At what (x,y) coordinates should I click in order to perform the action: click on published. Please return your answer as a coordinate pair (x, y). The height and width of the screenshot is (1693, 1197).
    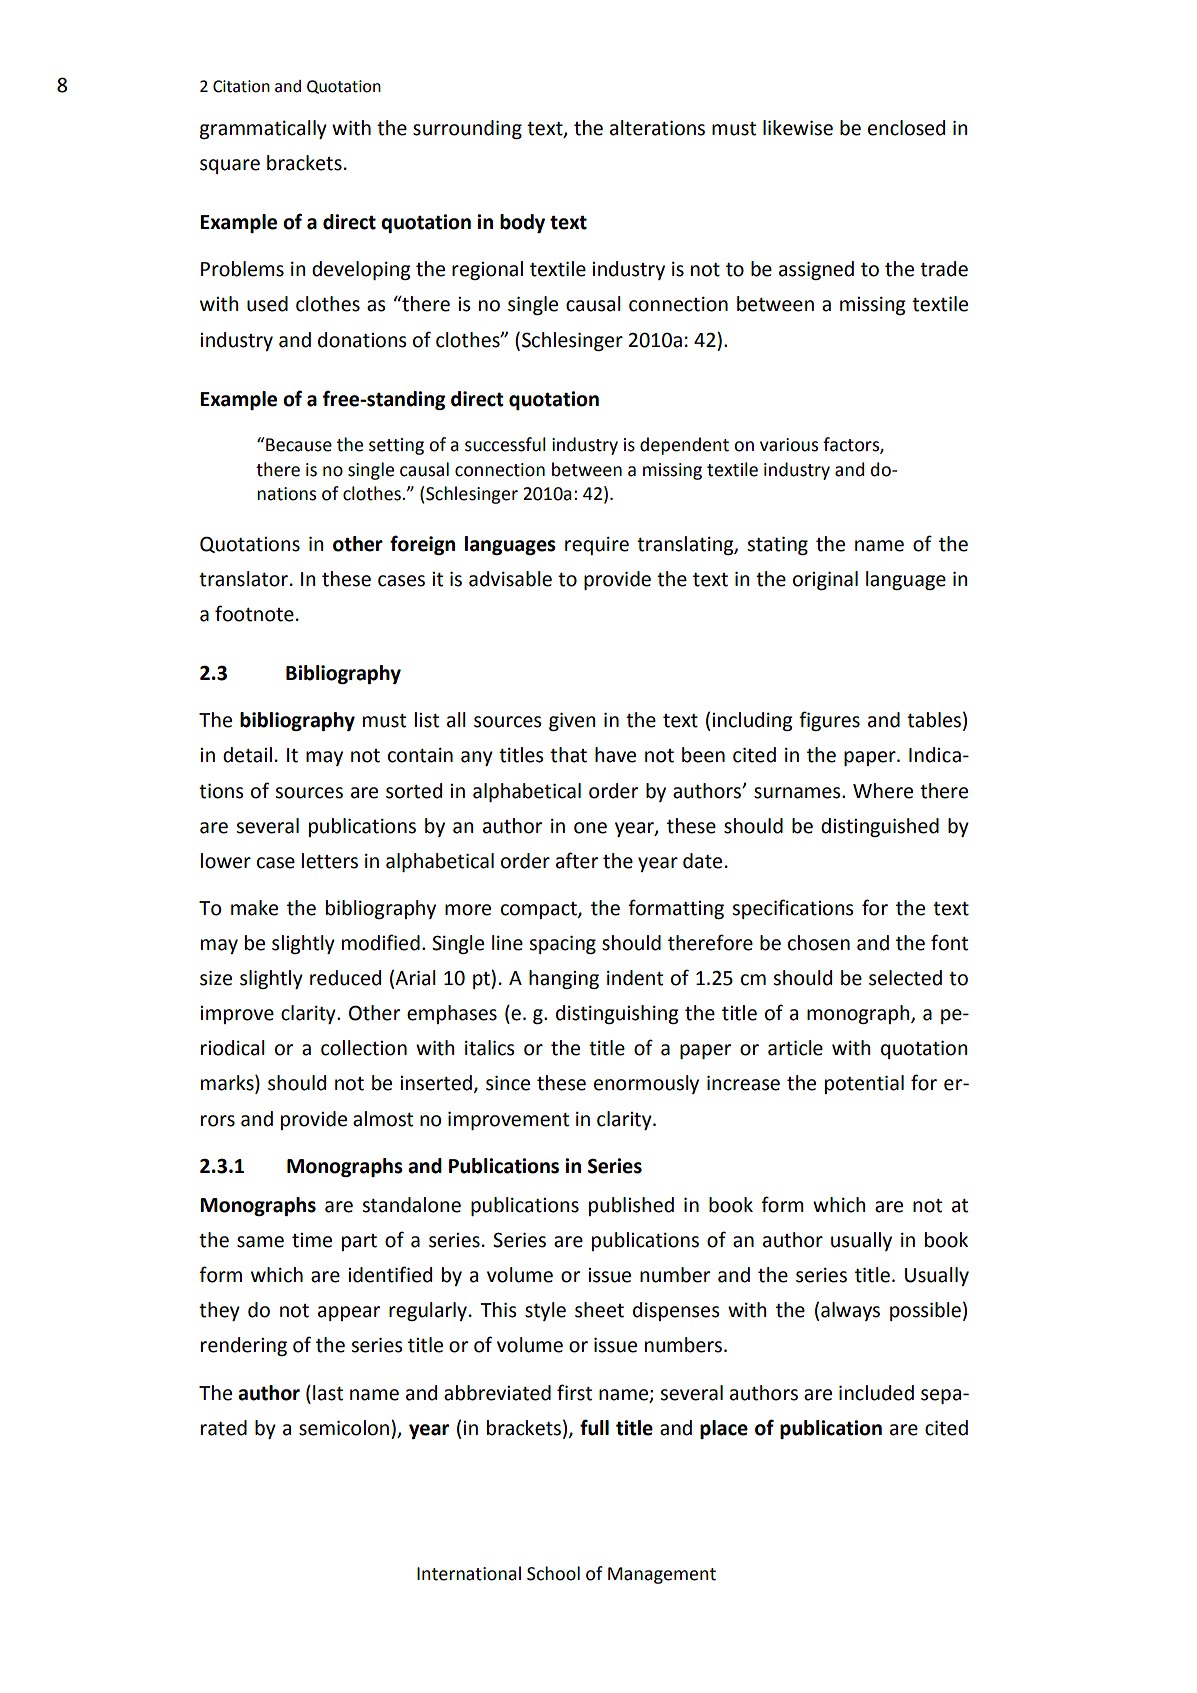
    Looking at the image, I should click on (631, 1206).
